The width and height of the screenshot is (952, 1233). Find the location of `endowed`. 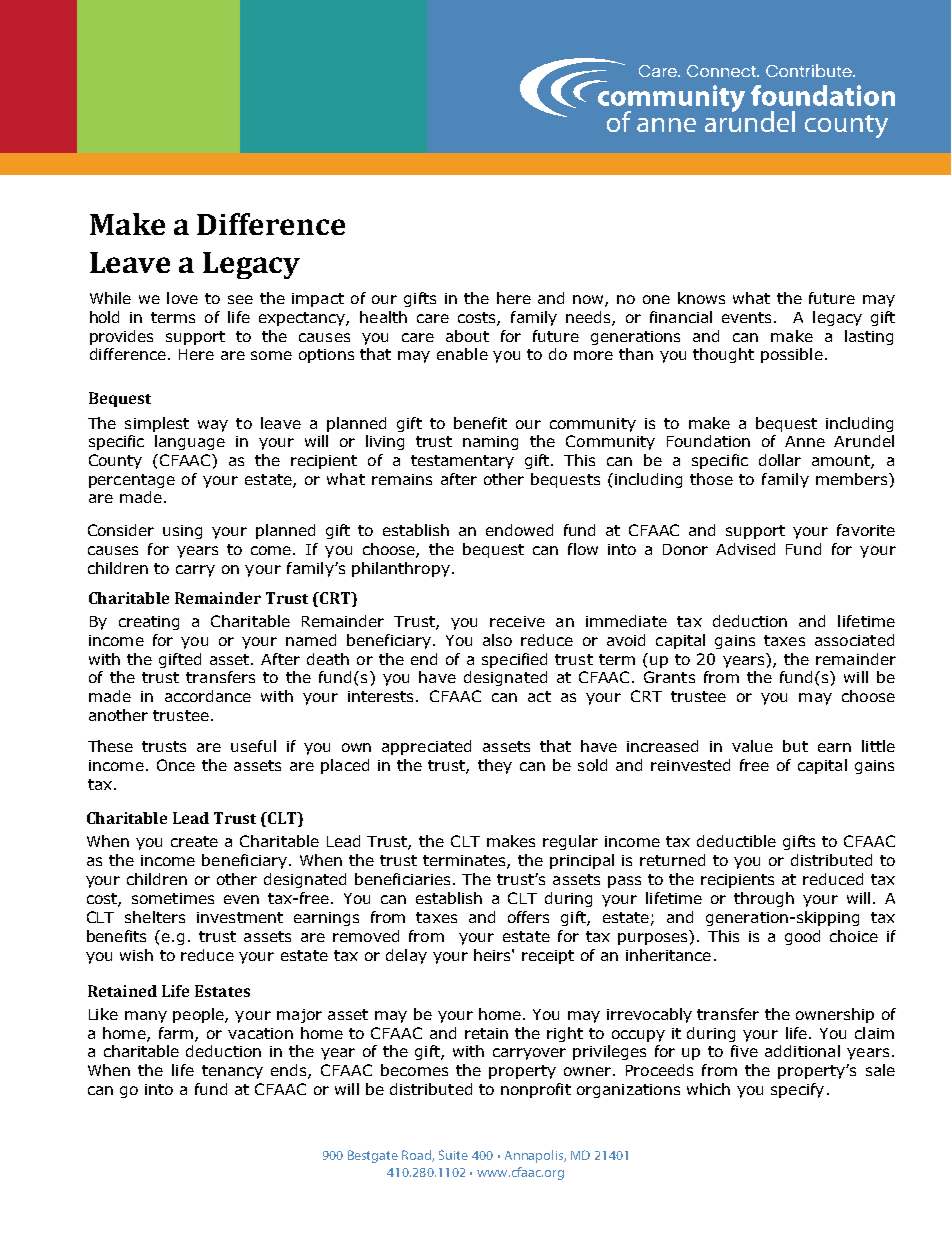

endowed is located at coordinates (519, 530).
